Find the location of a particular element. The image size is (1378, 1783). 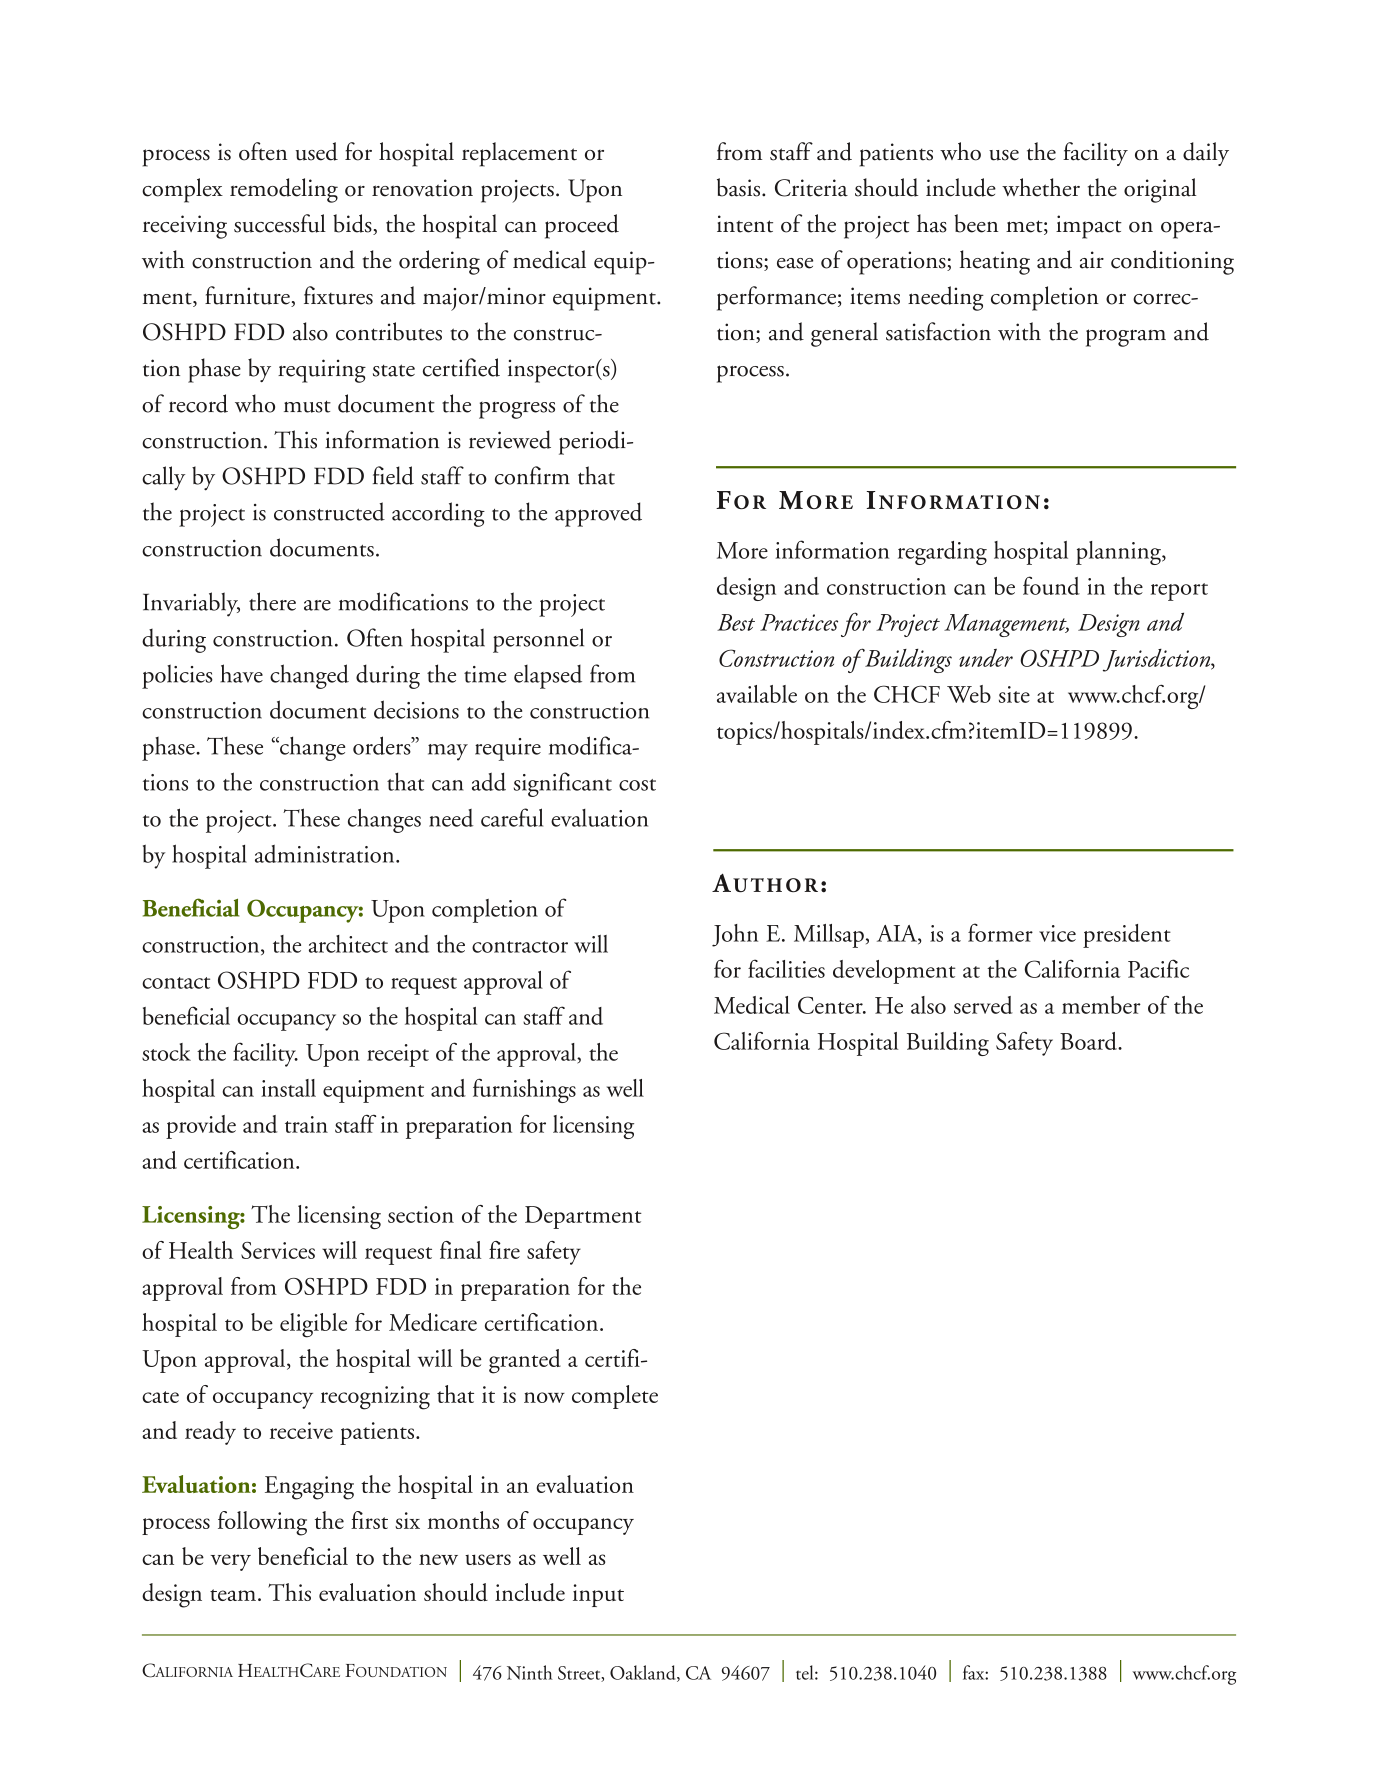

have is located at coordinates (241, 673).
